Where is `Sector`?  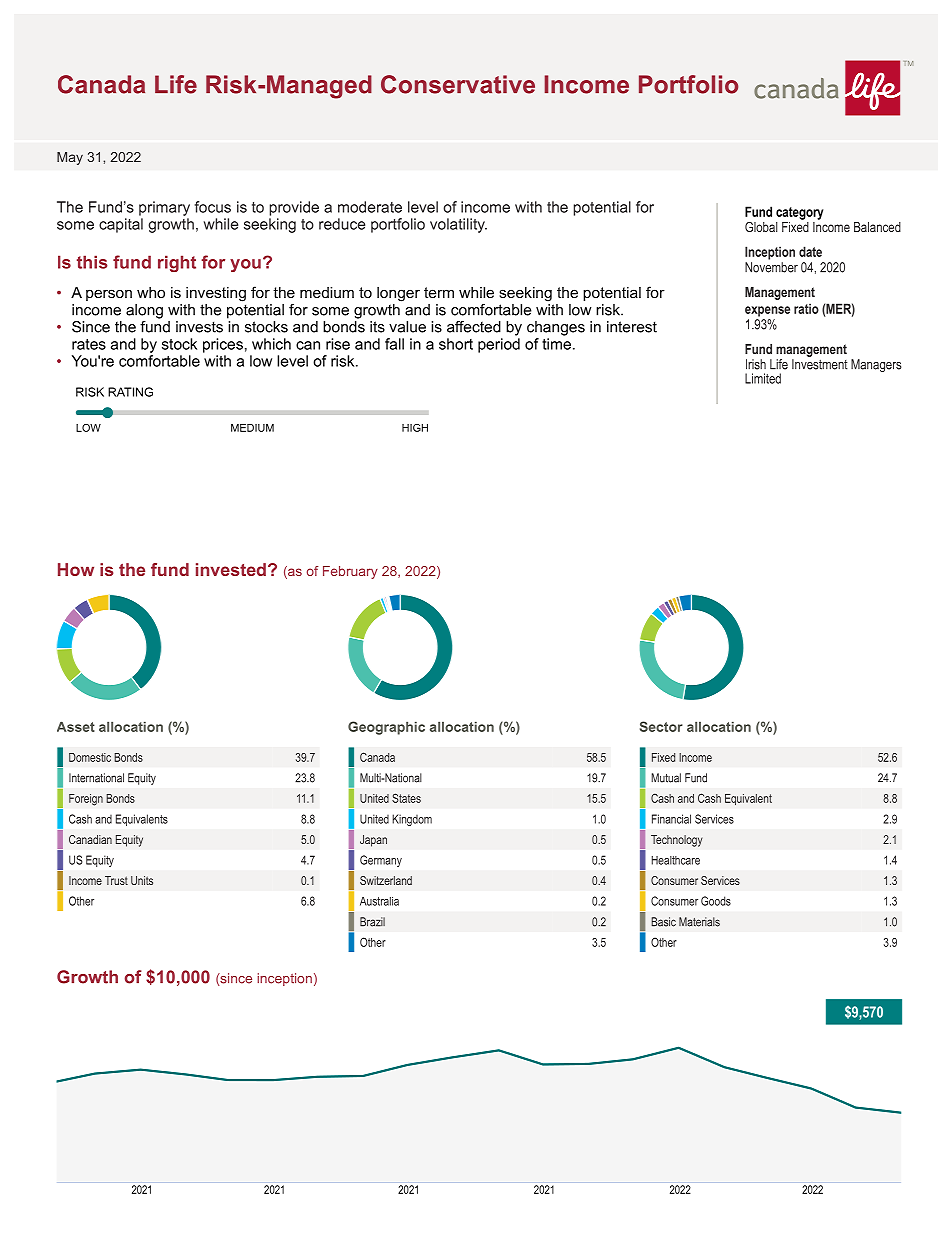 Sector is located at coordinates (661, 726).
